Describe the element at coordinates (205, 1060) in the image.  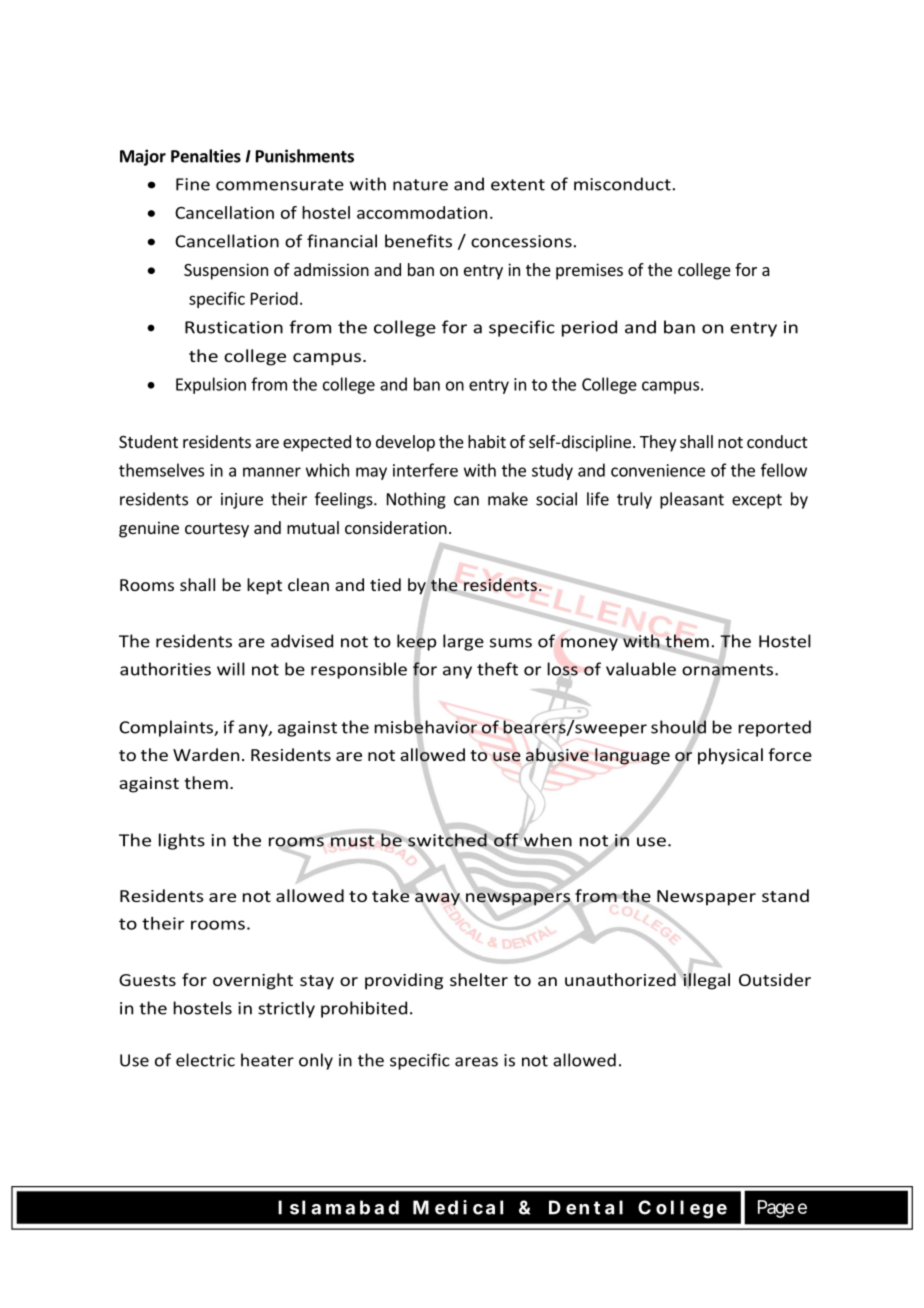
I see `electric` at that location.
